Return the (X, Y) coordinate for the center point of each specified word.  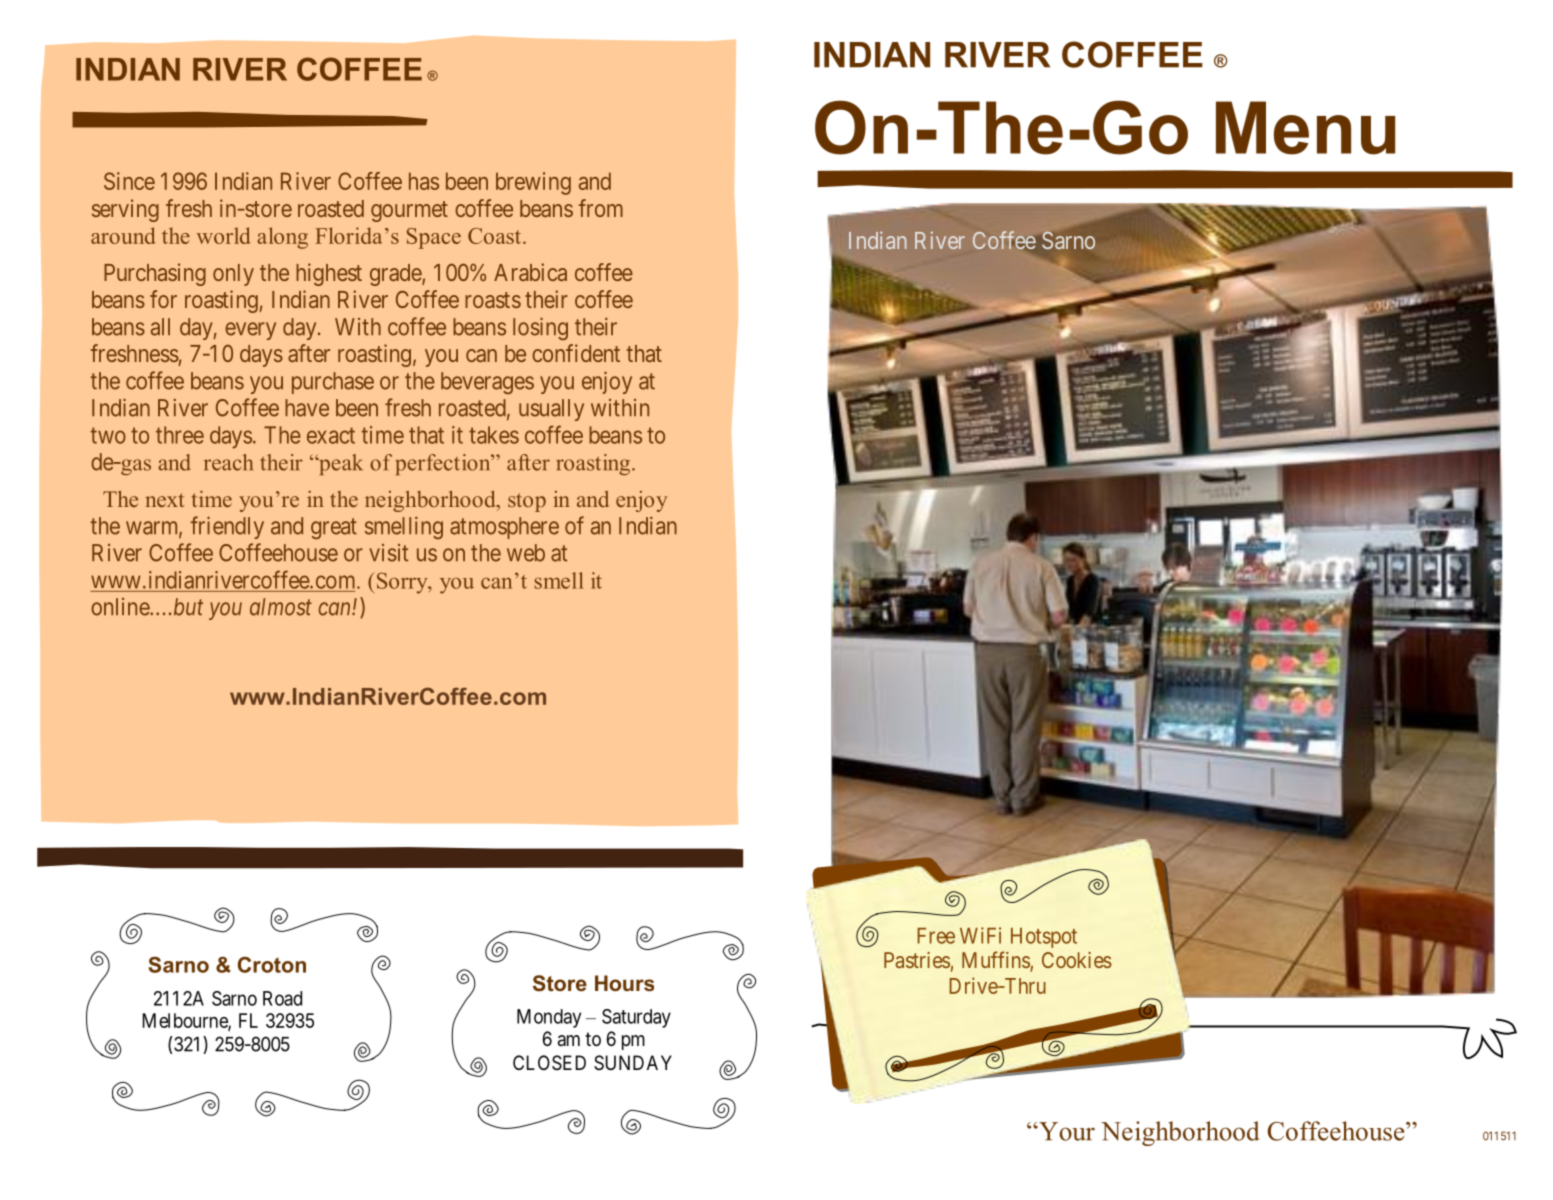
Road (282, 998)
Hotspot (1044, 938)
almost (281, 607)
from (601, 208)
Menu (1305, 128)
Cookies (1077, 960)
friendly (227, 527)
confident (576, 353)
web (526, 553)
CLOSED (549, 1062)
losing (540, 328)
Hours (624, 983)
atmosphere (504, 528)
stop (527, 502)
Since (129, 181)
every (250, 331)
